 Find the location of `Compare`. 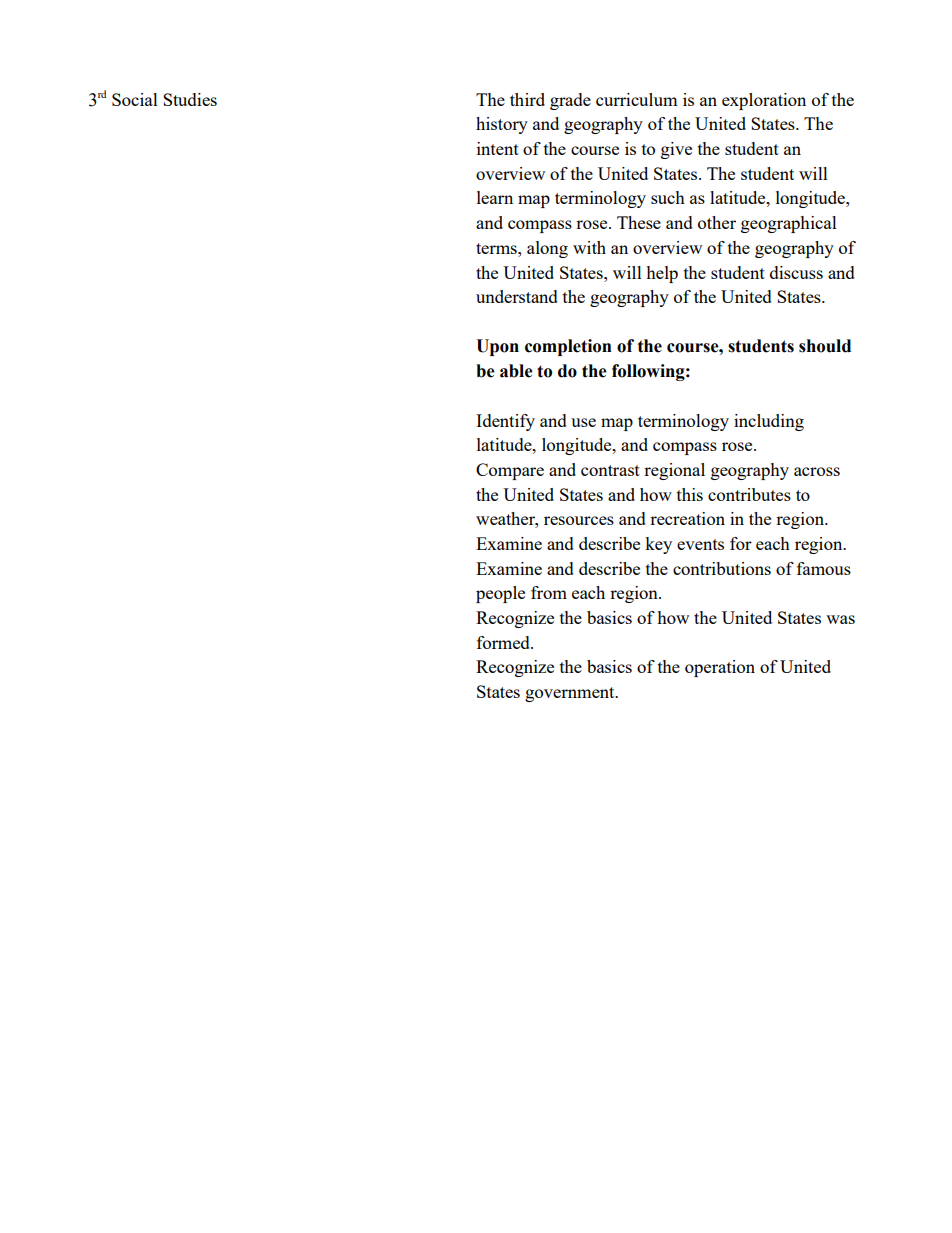

Compare is located at coordinates (510, 471).
